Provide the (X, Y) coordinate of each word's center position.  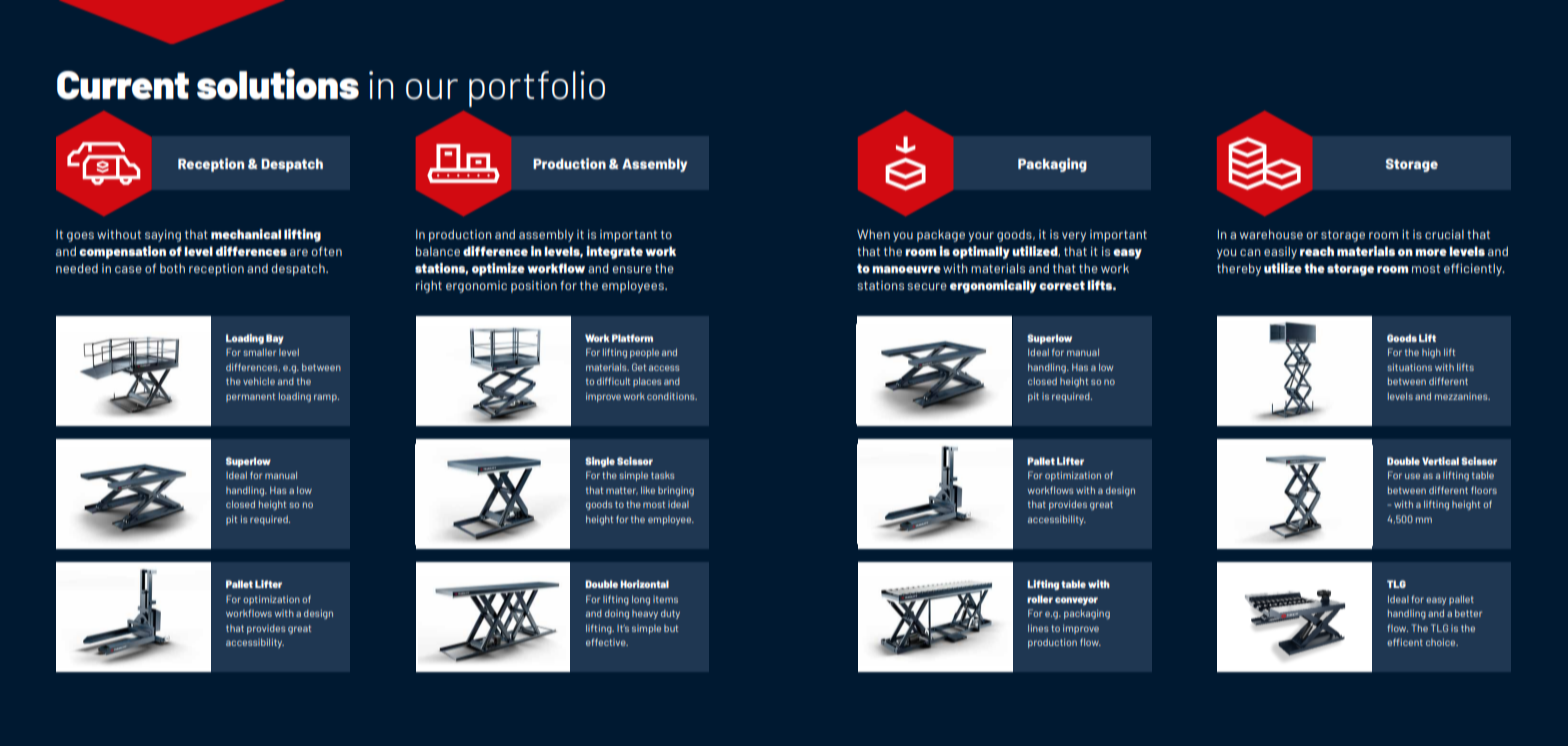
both (172, 268)
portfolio (537, 89)
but (671, 628)
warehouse (1271, 234)
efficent (1405, 642)
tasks (663, 475)
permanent (250, 397)
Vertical (1440, 461)
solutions (278, 84)
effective (607, 642)
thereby (1239, 270)
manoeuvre (906, 269)
